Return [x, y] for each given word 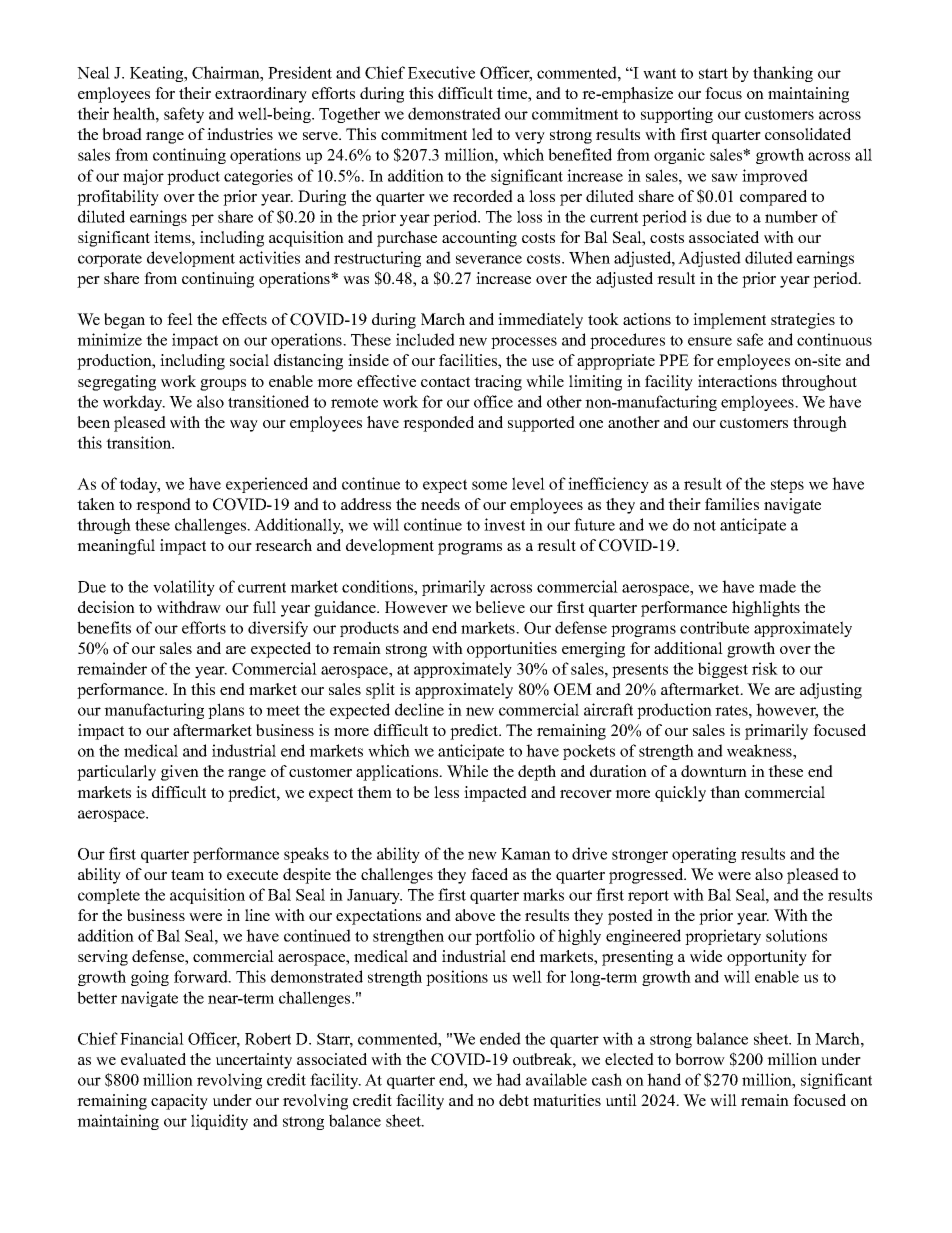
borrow [700, 1059]
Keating [158, 74]
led [482, 134]
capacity [179, 1102]
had [508, 1079]
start [713, 73]
